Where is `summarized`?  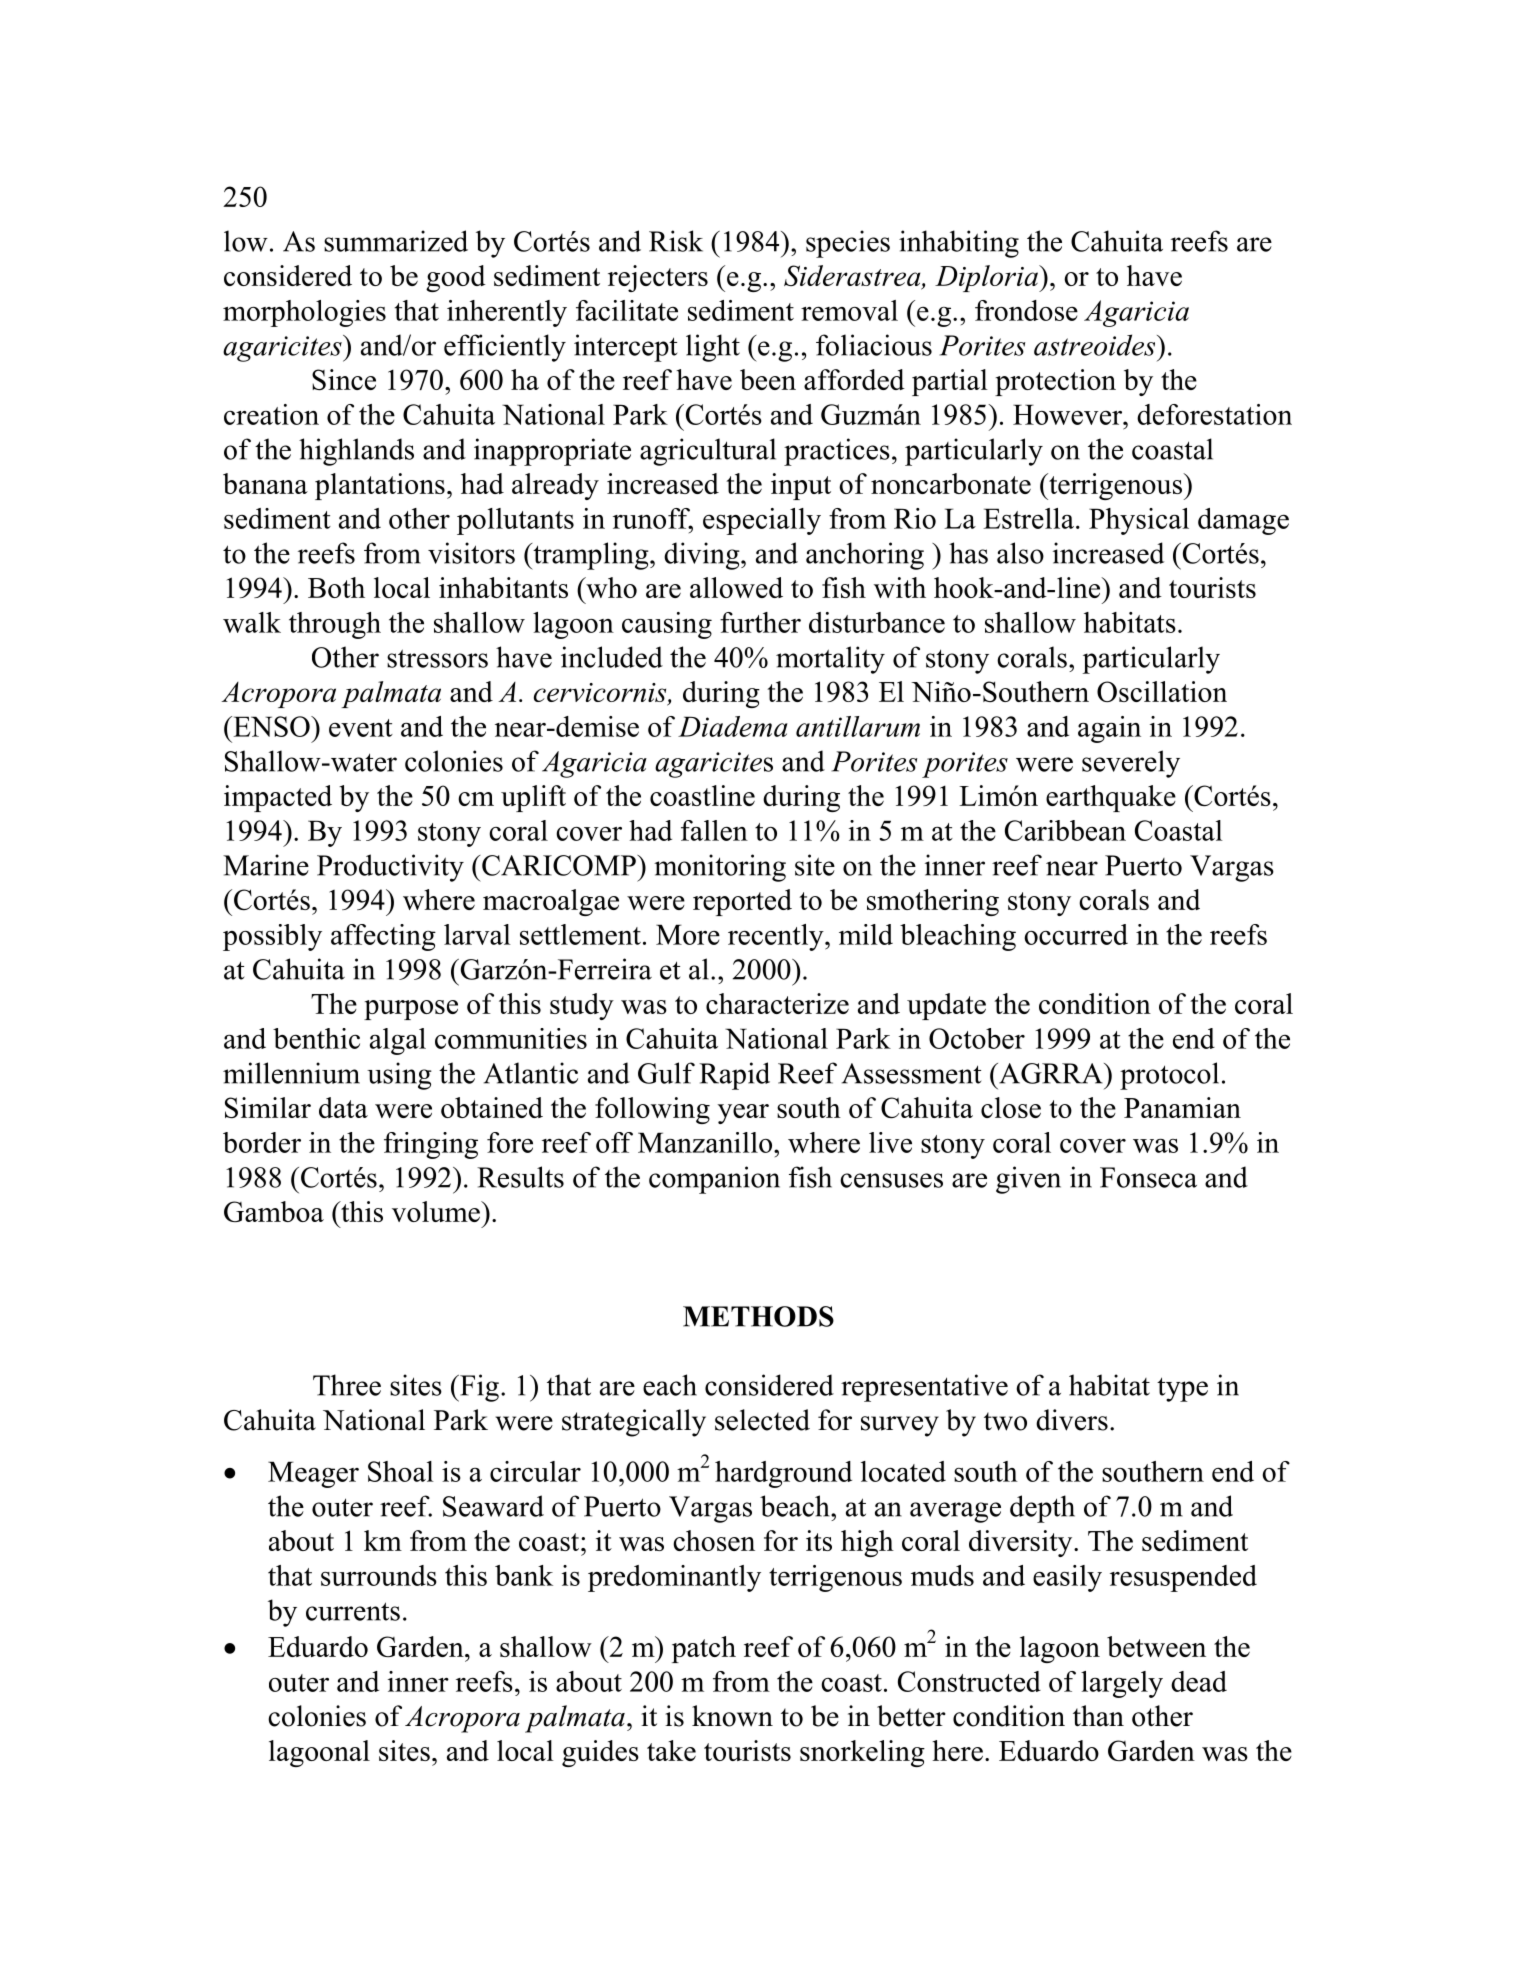 summarized is located at coordinates (396, 241).
